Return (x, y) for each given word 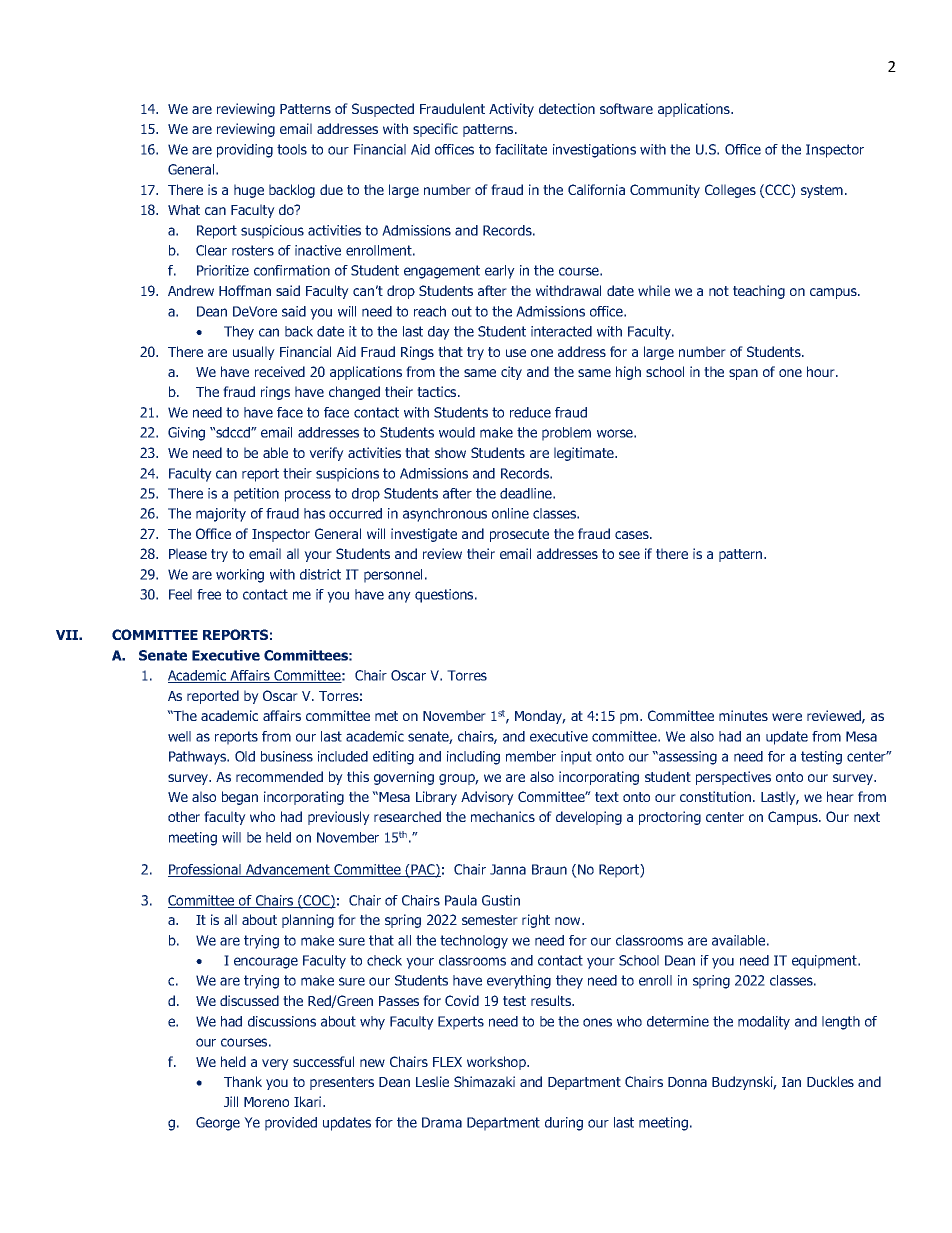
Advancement (288, 870)
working (240, 576)
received (280, 371)
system (822, 191)
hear (840, 796)
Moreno (266, 1102)
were (787, 717)
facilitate (521, 149)
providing (245, 151)
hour (822, 371)
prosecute (519, 535)
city (511, 373)
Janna (508, 869)
